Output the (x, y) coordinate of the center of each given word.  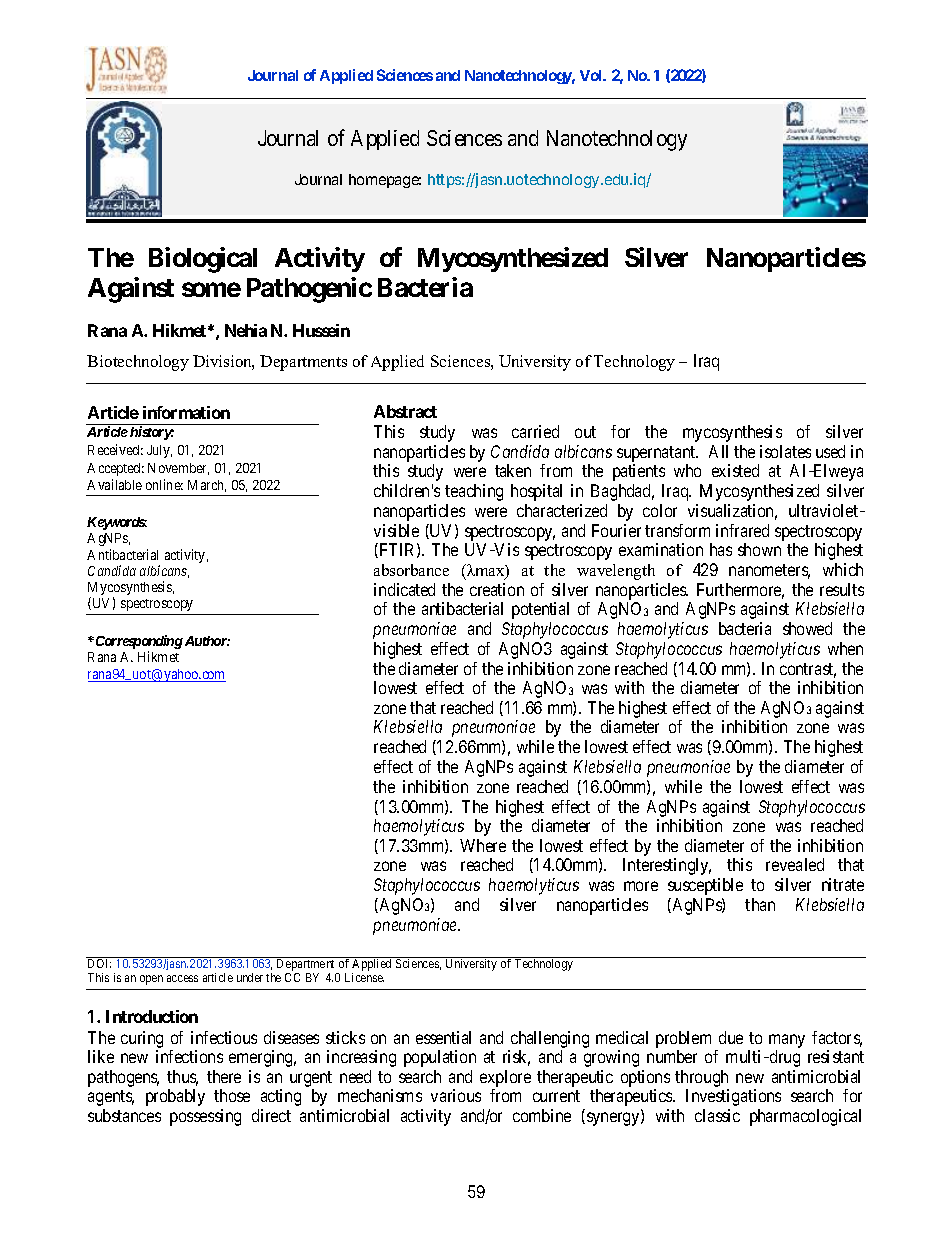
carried (535, 431)
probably (175, 1097)
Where (483, 845)
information (186, 412)
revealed (795, 864)
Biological (203, 260)
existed (735, 470)
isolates (785, 451)
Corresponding (138, 643)
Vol (592, 75)
